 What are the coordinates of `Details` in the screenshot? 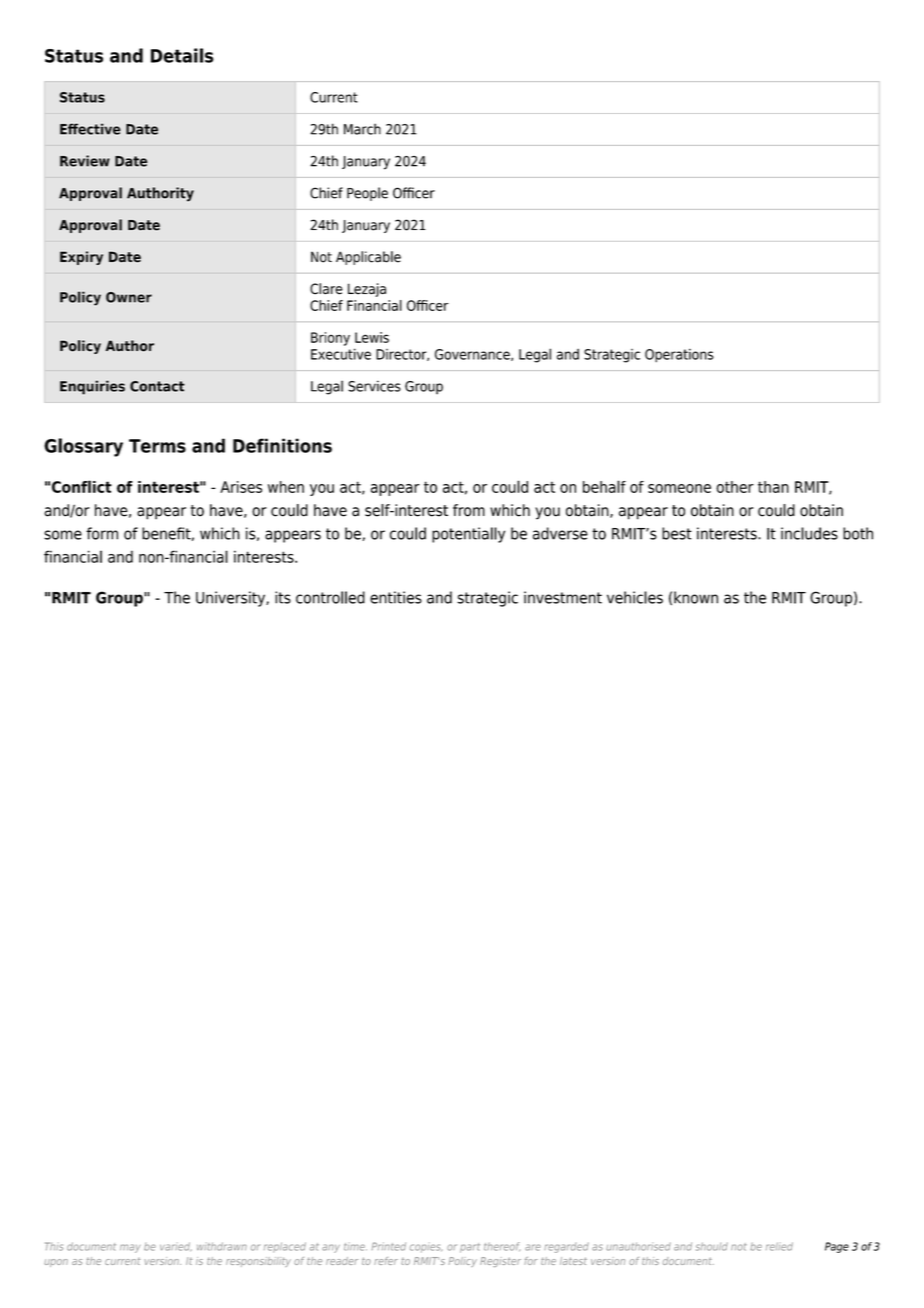 It's located at (182, 55).
